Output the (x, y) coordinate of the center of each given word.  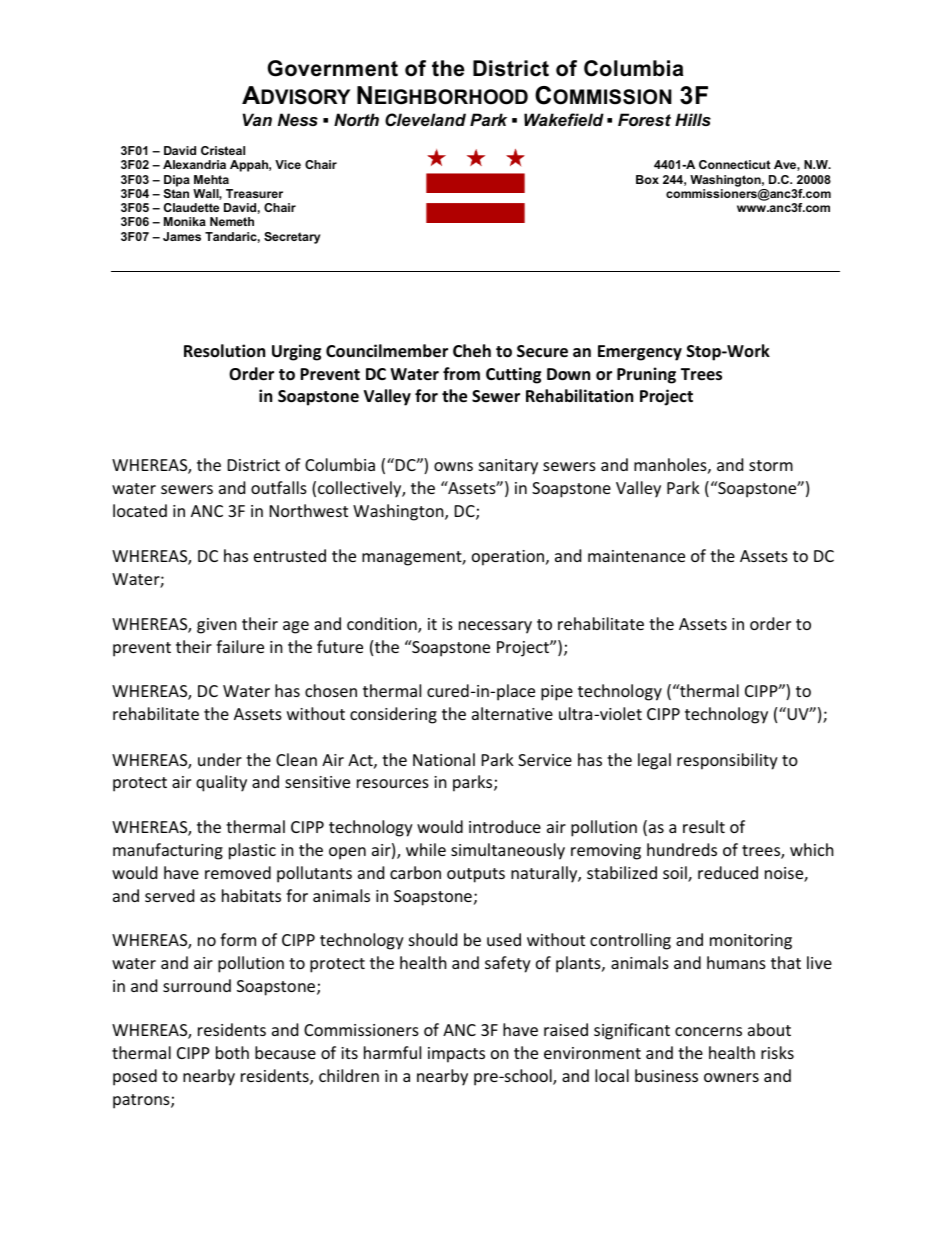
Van (257, 119)
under (220, 759)
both (232, 1052)
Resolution (224, 351)
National (444, 759)
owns (453, 466)
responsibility (727, 761)
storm (771, 465)
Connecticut (734, 164)
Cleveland (425, 120)
